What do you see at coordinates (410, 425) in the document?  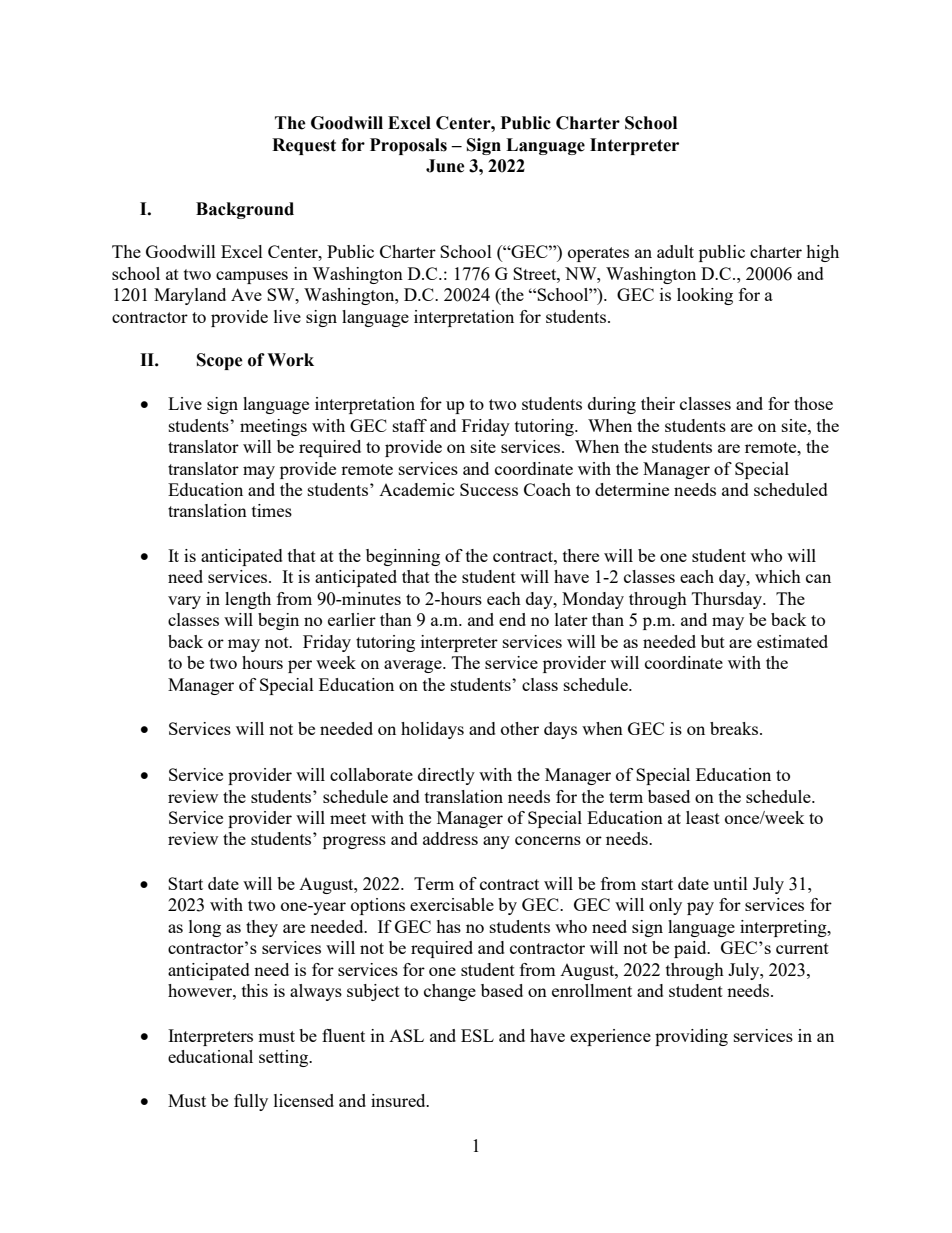 I see `staff` at bounding box center [410, 425].
